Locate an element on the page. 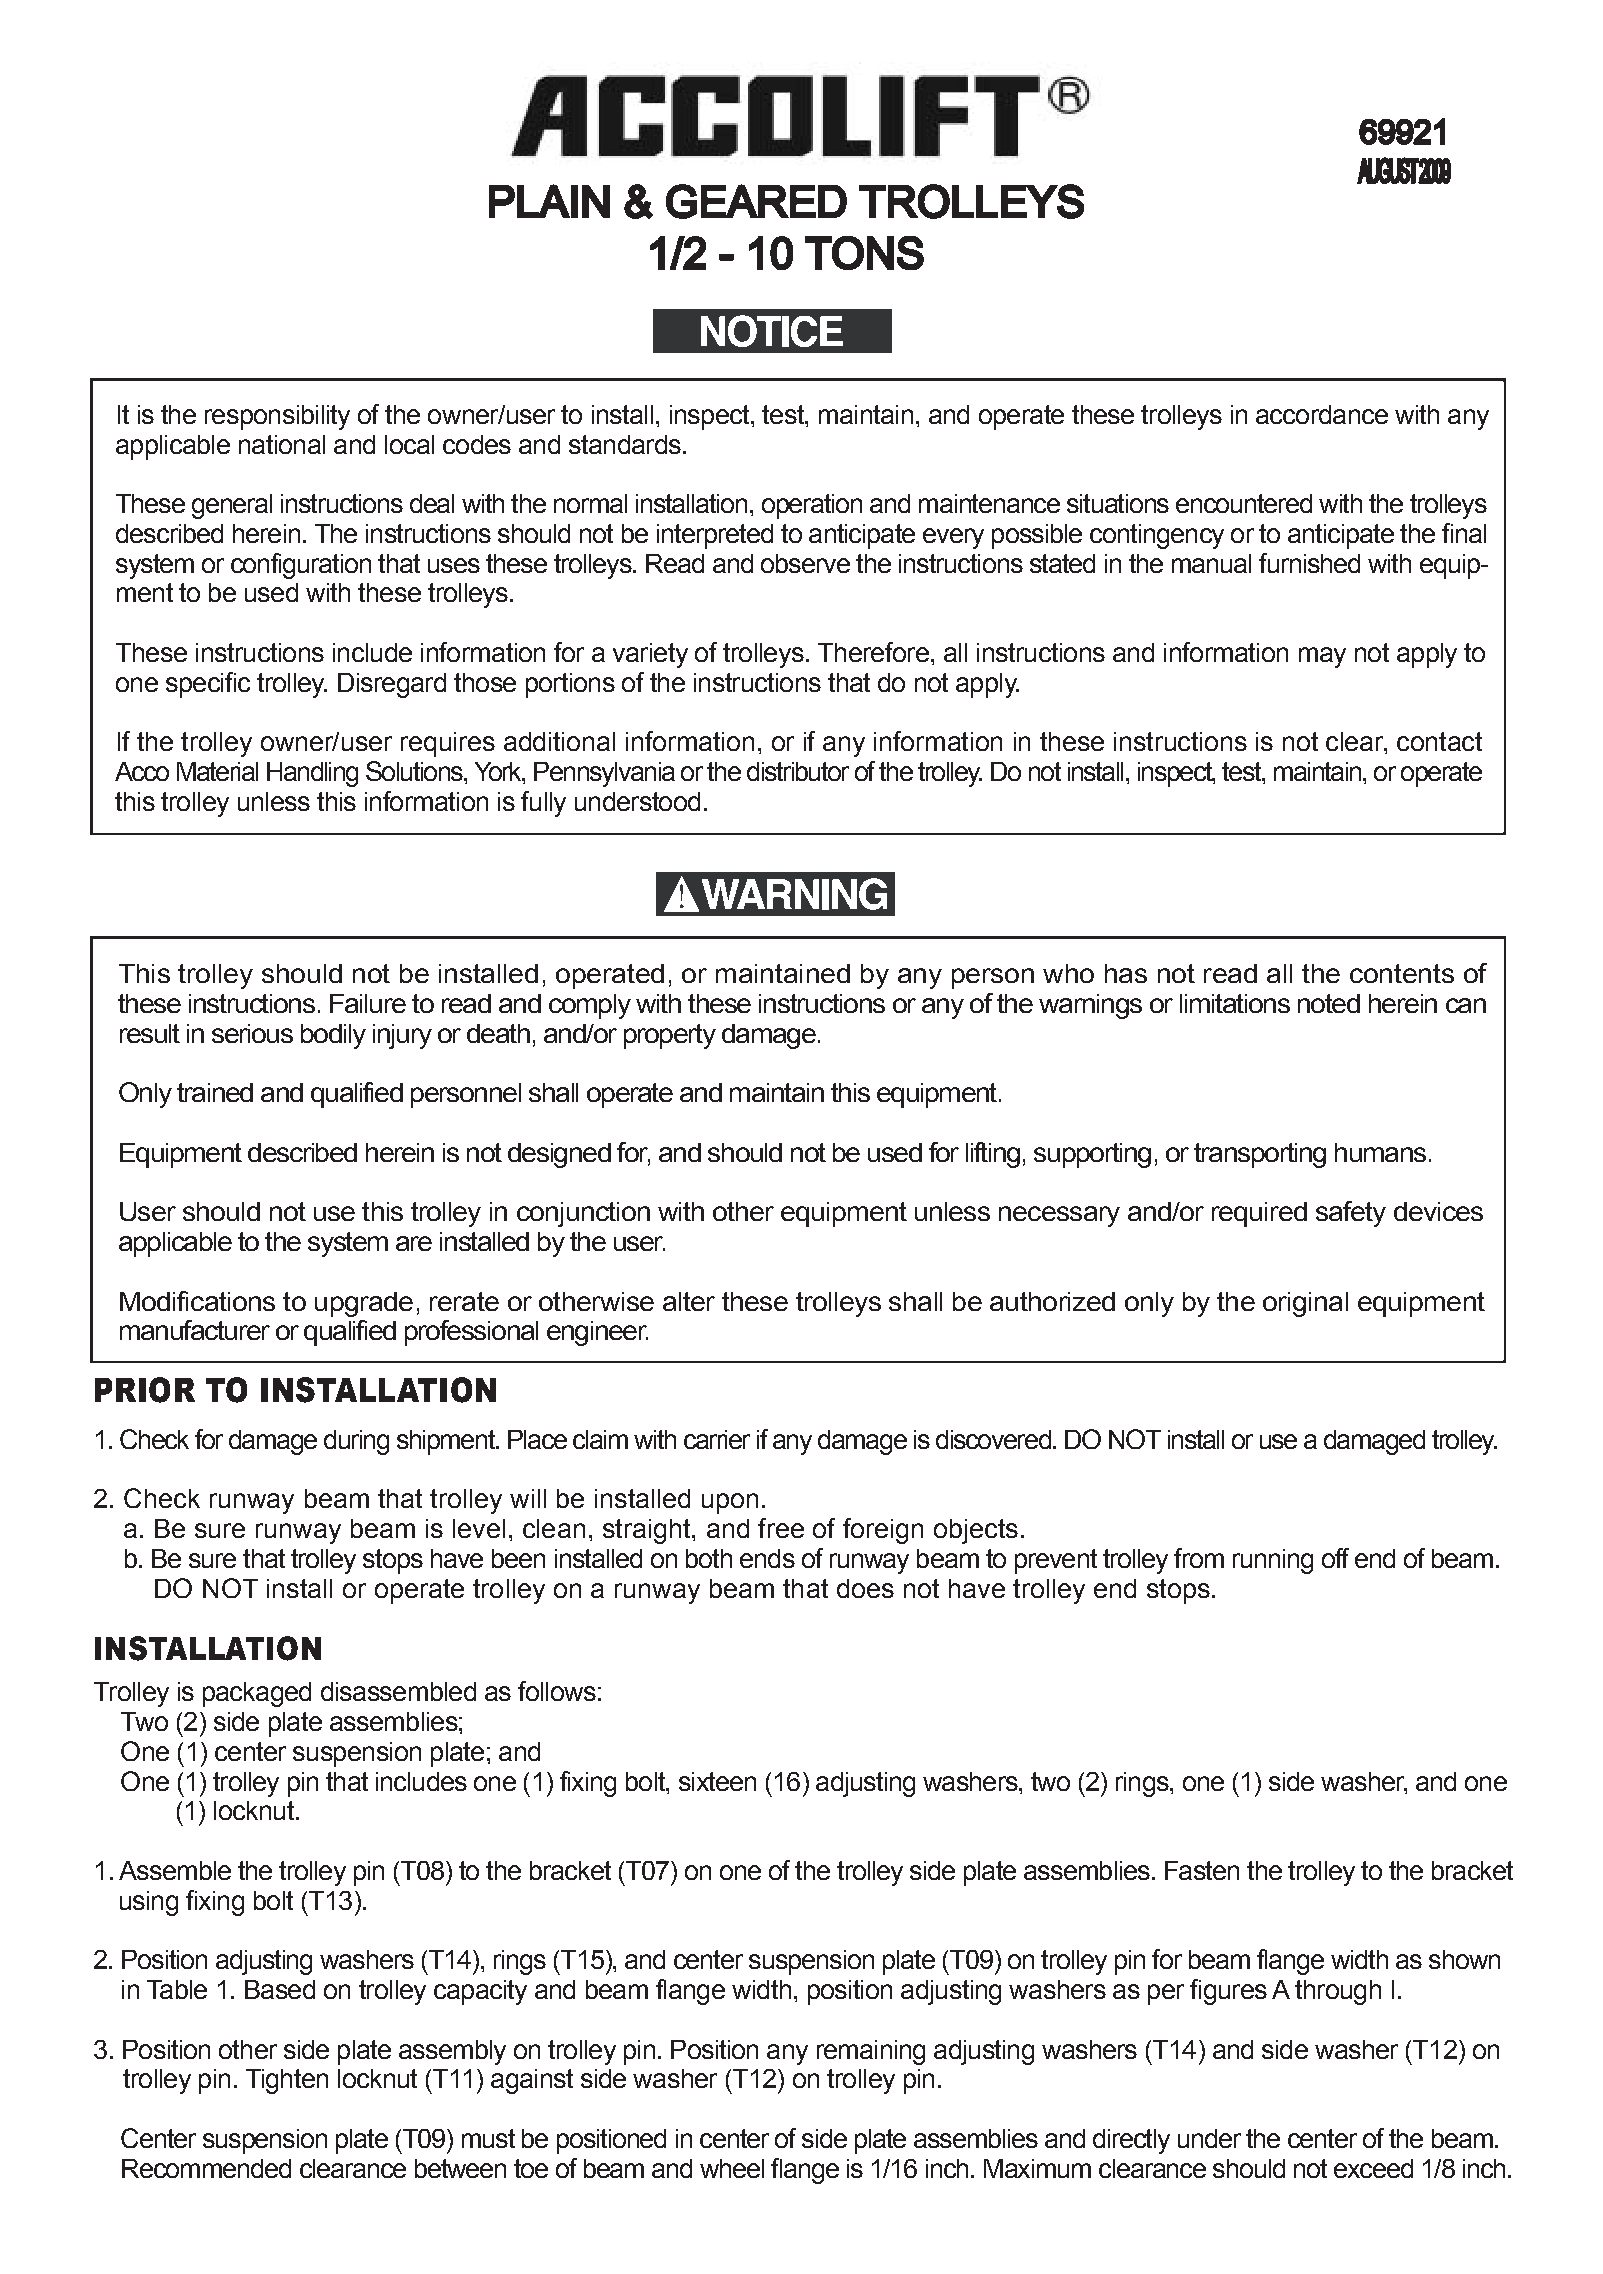  safety is located at coordinates (1351, 1214).
